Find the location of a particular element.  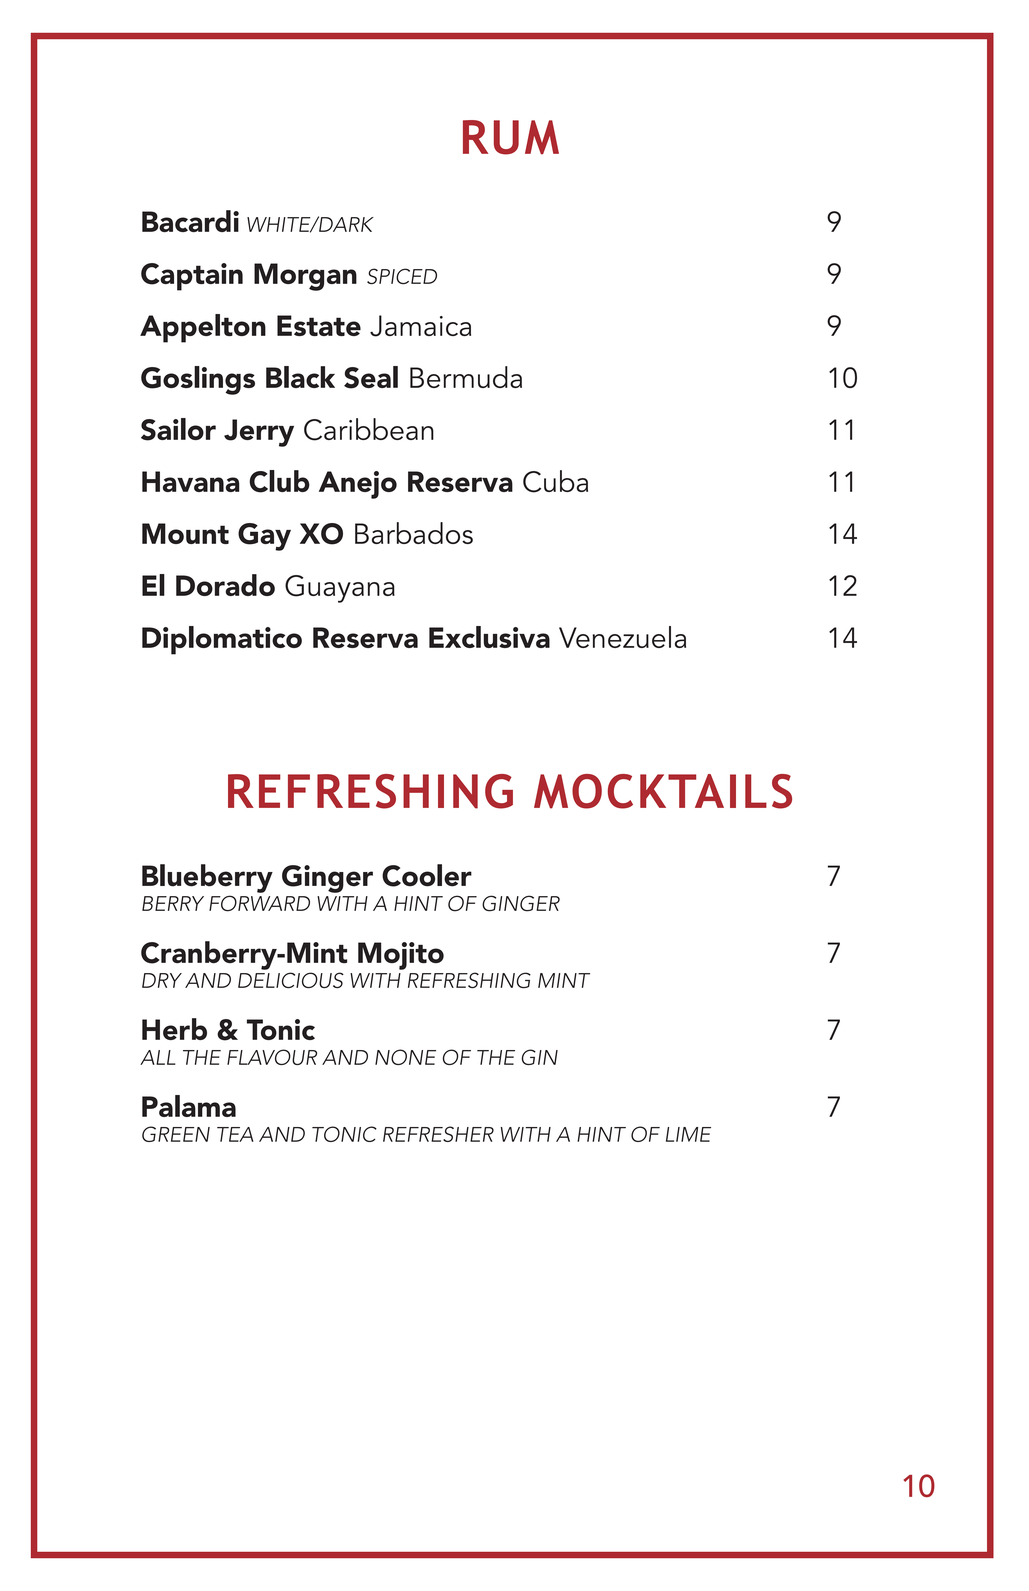

RUM is located at coordinates (511, 137).
